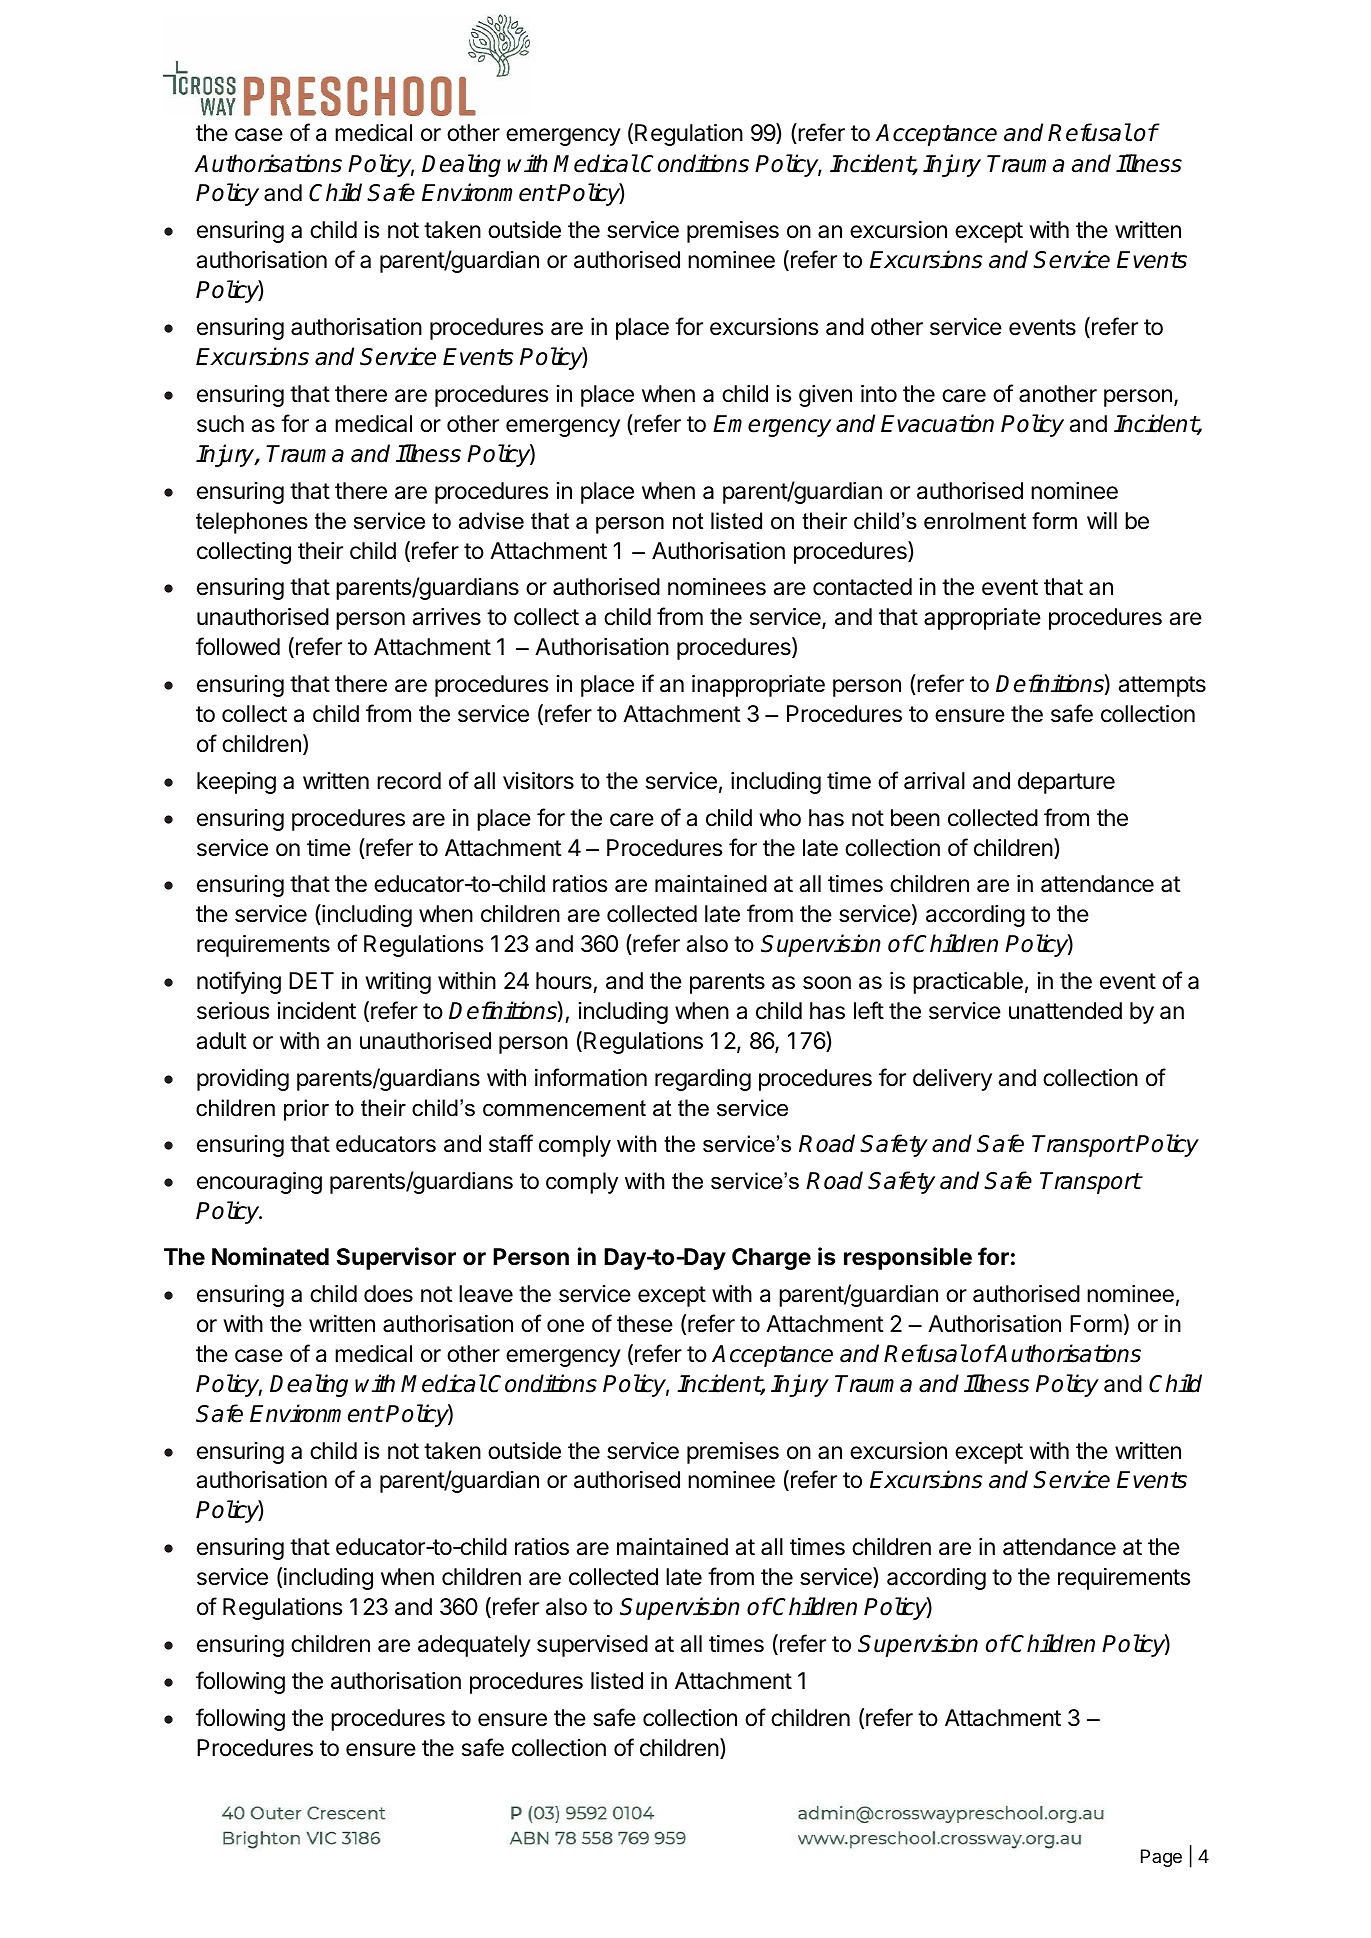 Image resolution: width=1371 pixels, height=1938 pixels. I want to click on Evacuation, so click(937, 423).
